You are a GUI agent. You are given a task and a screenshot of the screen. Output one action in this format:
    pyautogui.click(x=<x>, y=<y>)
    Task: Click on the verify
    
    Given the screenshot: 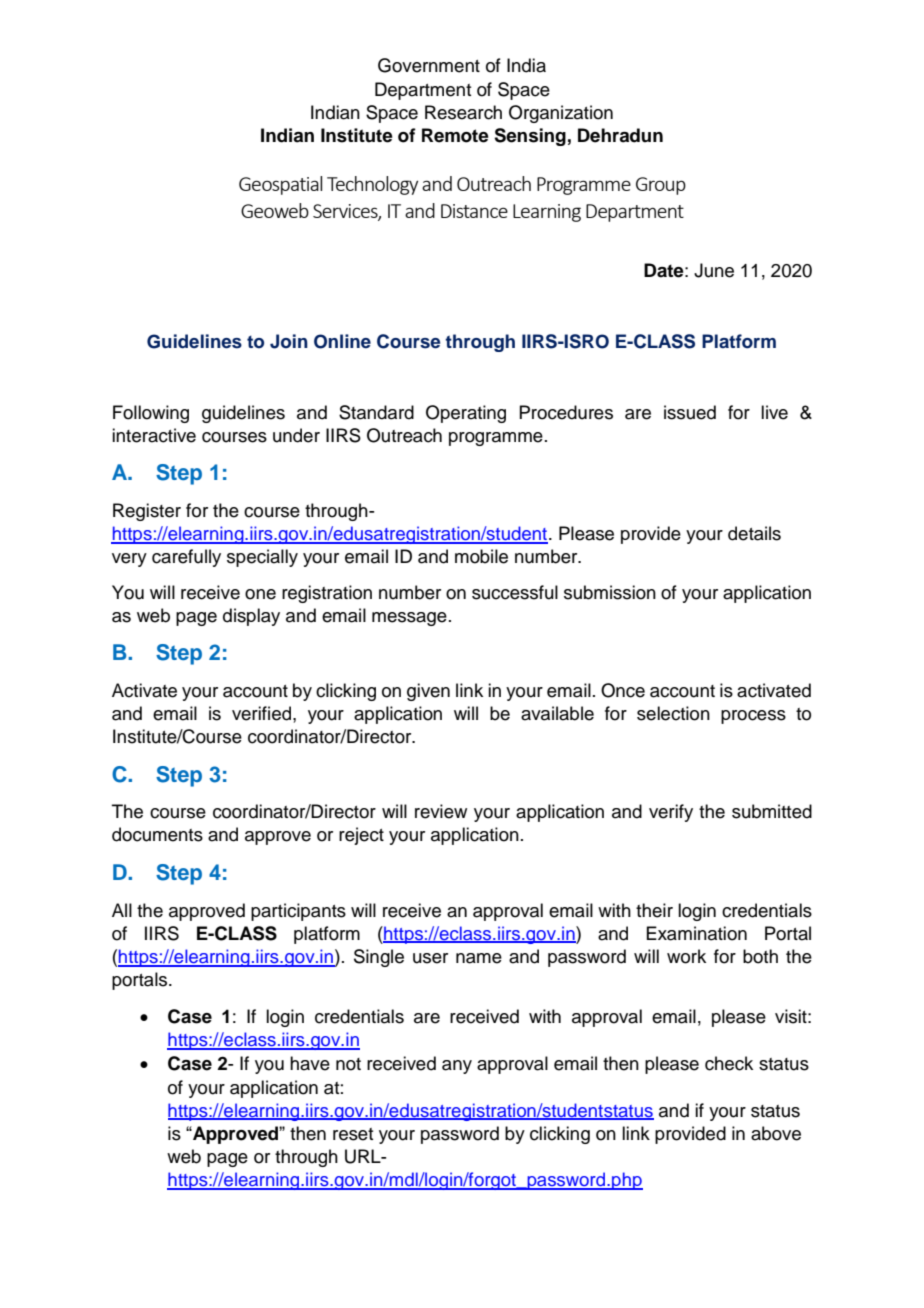 What is the action you would take?
    pyautogui.click(x=671, y=813)
